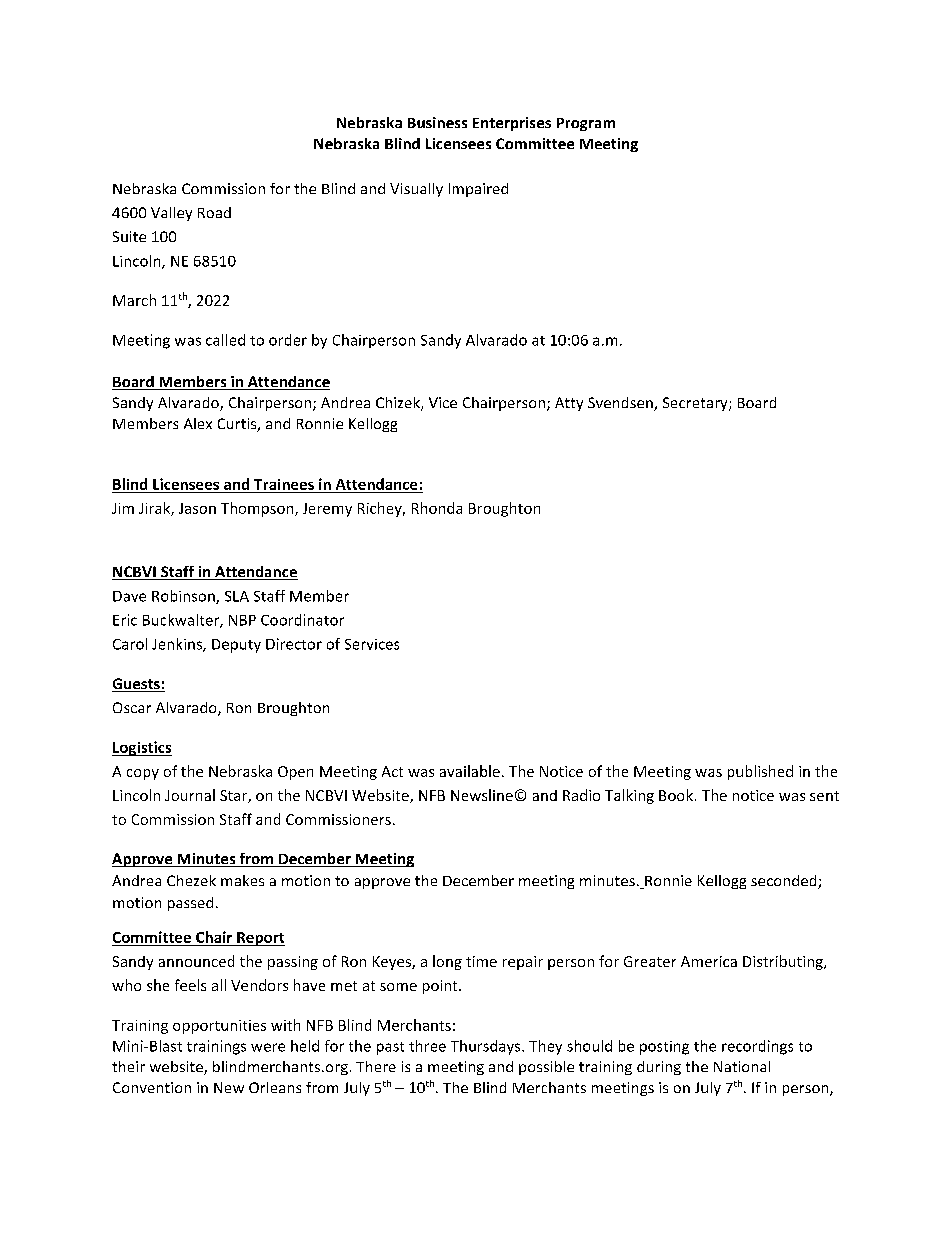 Image resolution: width=952 pixels, height=1233 pixels. What do you see at coordinates (190, 795) in the screenshot?
I see `Journal` at bounding box center [190, 795].
